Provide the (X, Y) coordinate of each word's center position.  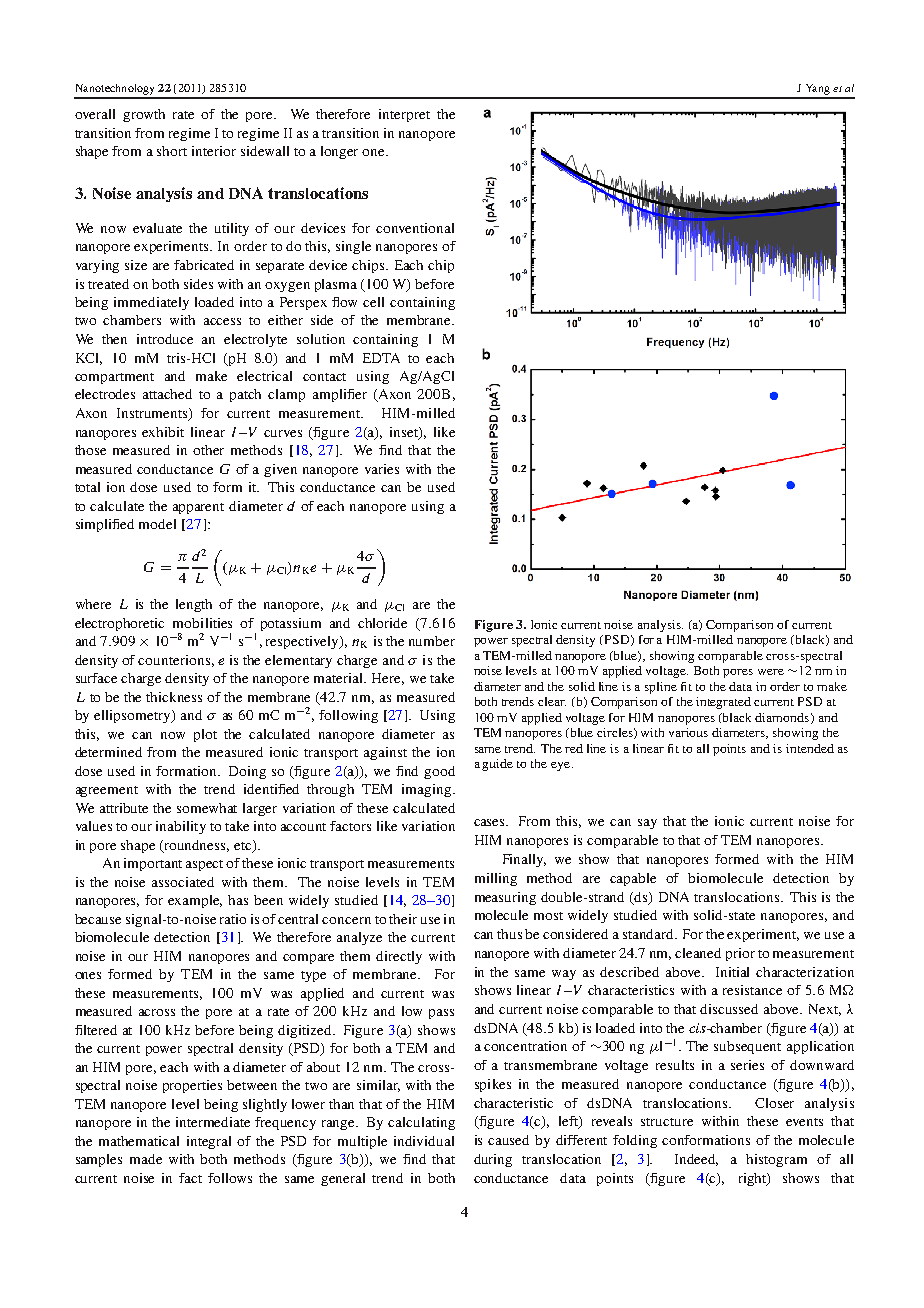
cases (491, 822)
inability (181, 827)
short (172, 151)
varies (382, 469)
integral (209, 1142)
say (647, 824)
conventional (415, 228)
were (771, 672)
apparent (198, 508)
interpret (404, 115)
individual (424, 1141)
